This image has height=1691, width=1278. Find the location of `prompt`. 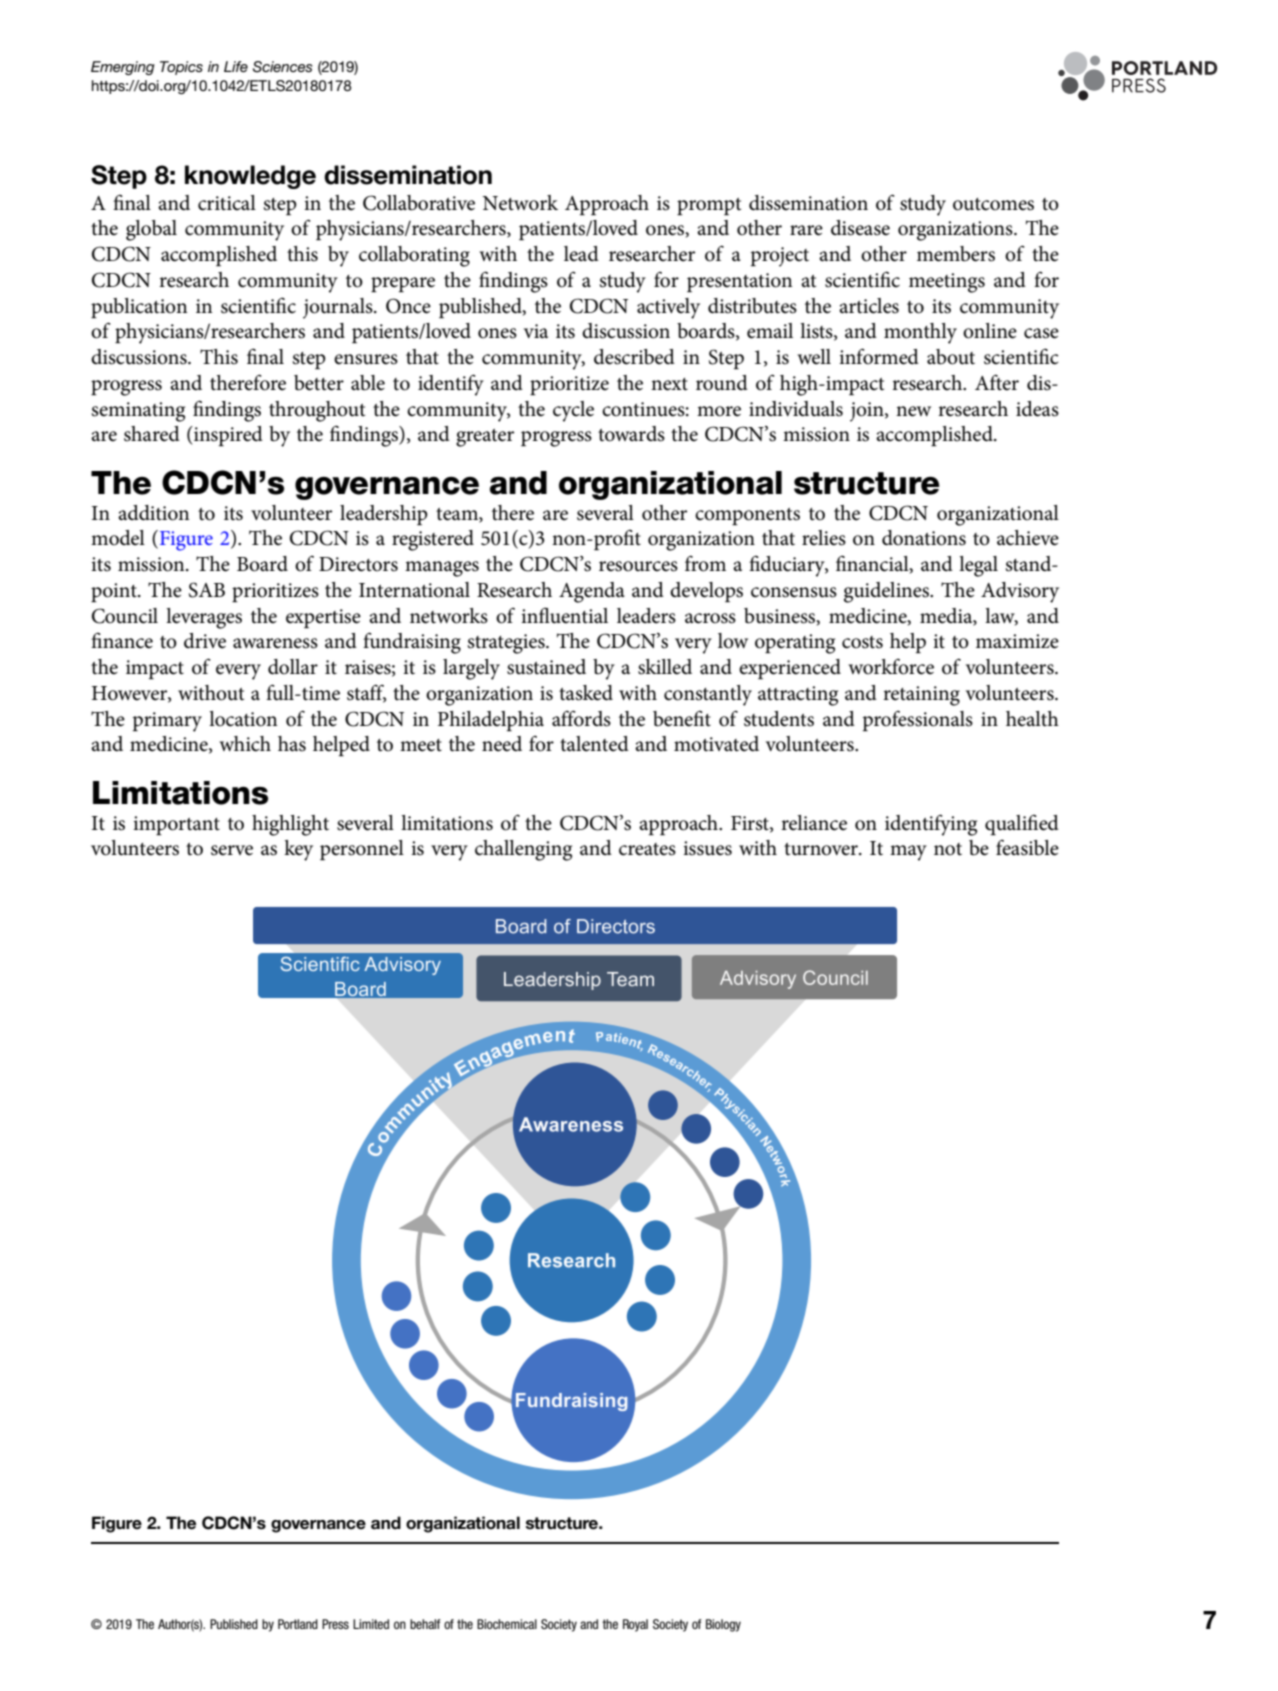

prompt is located at coordinates (709, 206).
